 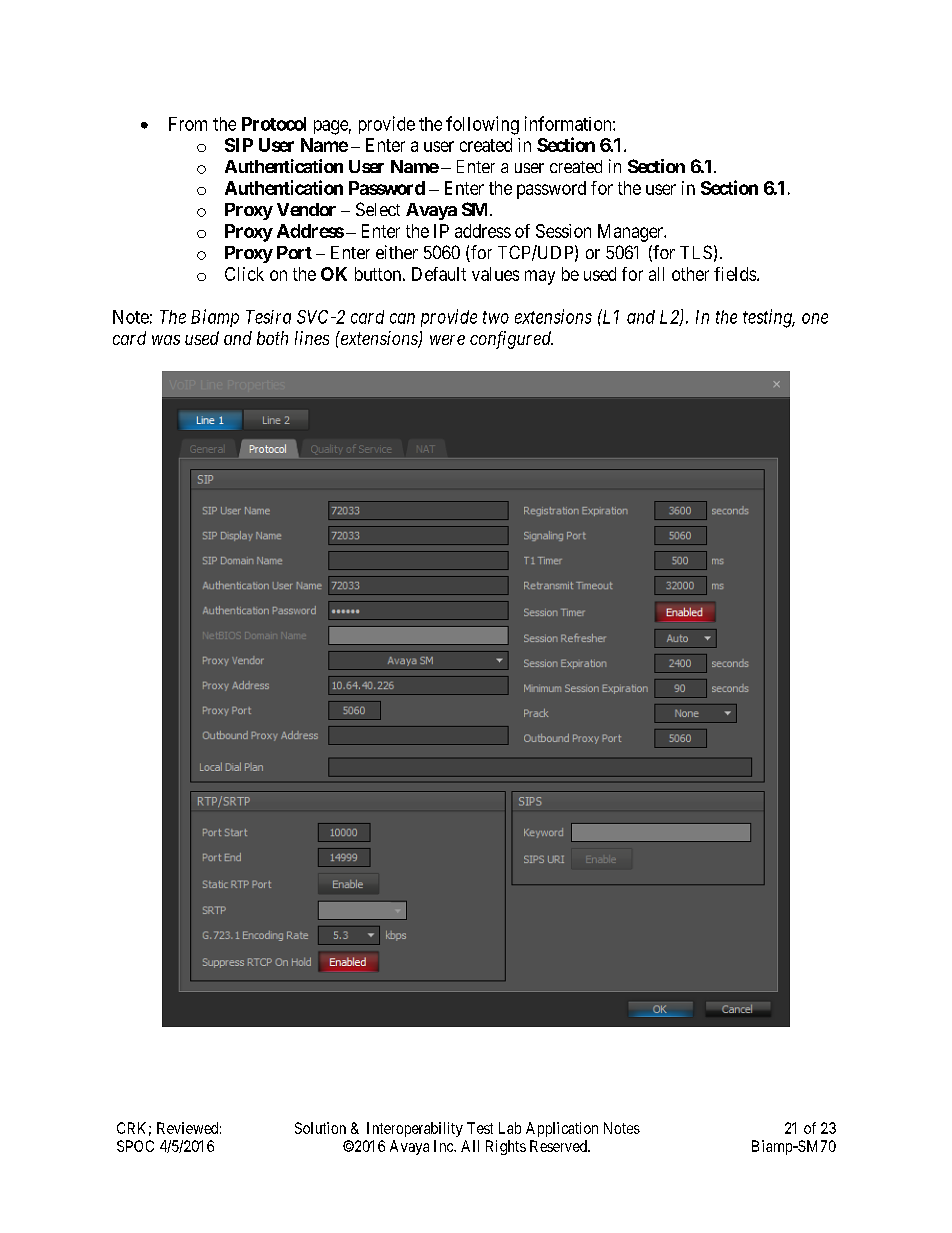 I want to click on configured, so click(x=511, y=340).
